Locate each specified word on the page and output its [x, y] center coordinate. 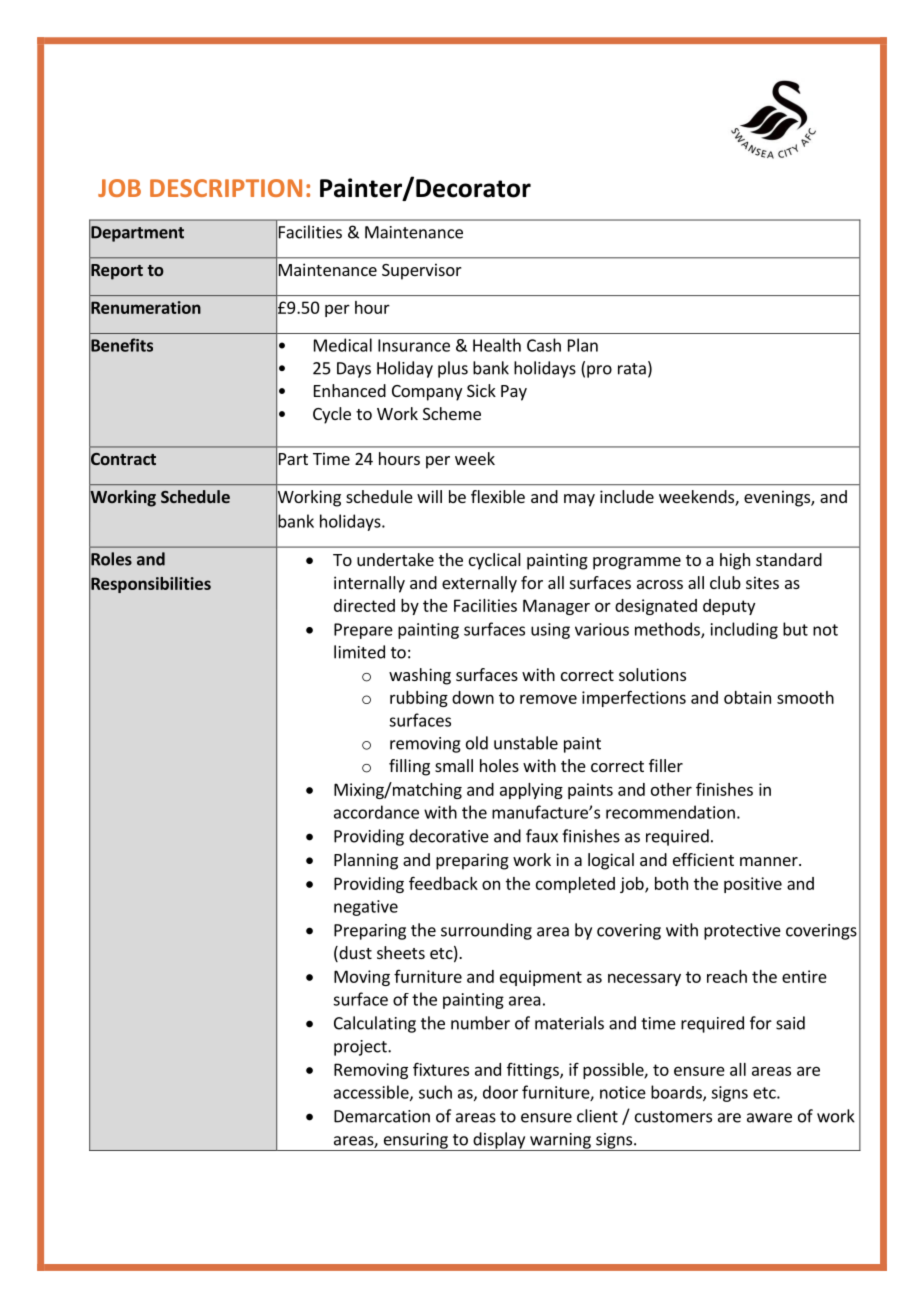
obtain [747, 697]
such [435, 1092]
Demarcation [382, 1116]
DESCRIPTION [226, 188]
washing [420, 676]
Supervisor [422, 271]
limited [359, 652]
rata [632, 369]
